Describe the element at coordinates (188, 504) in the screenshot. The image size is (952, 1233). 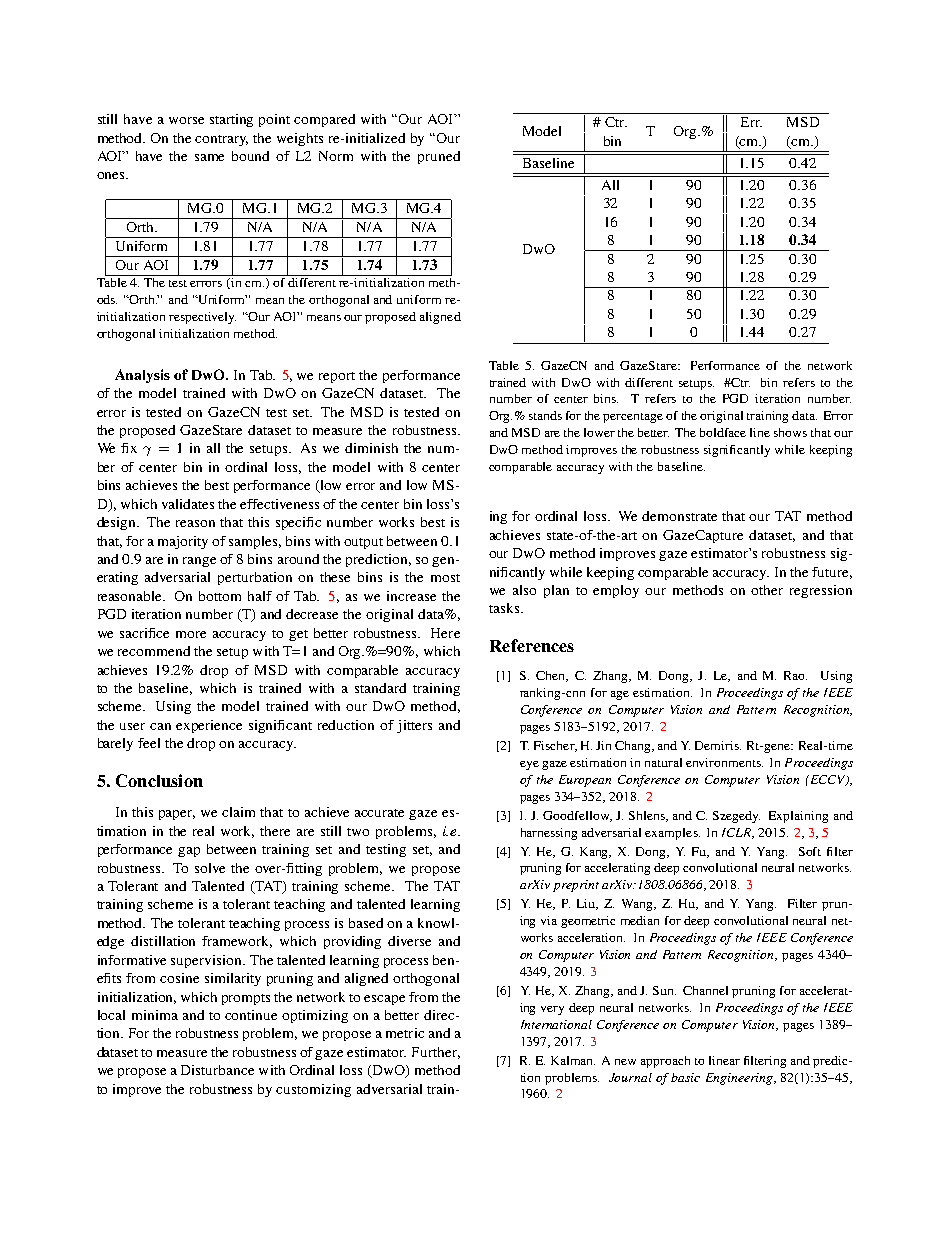
I see `validates` at that location.
